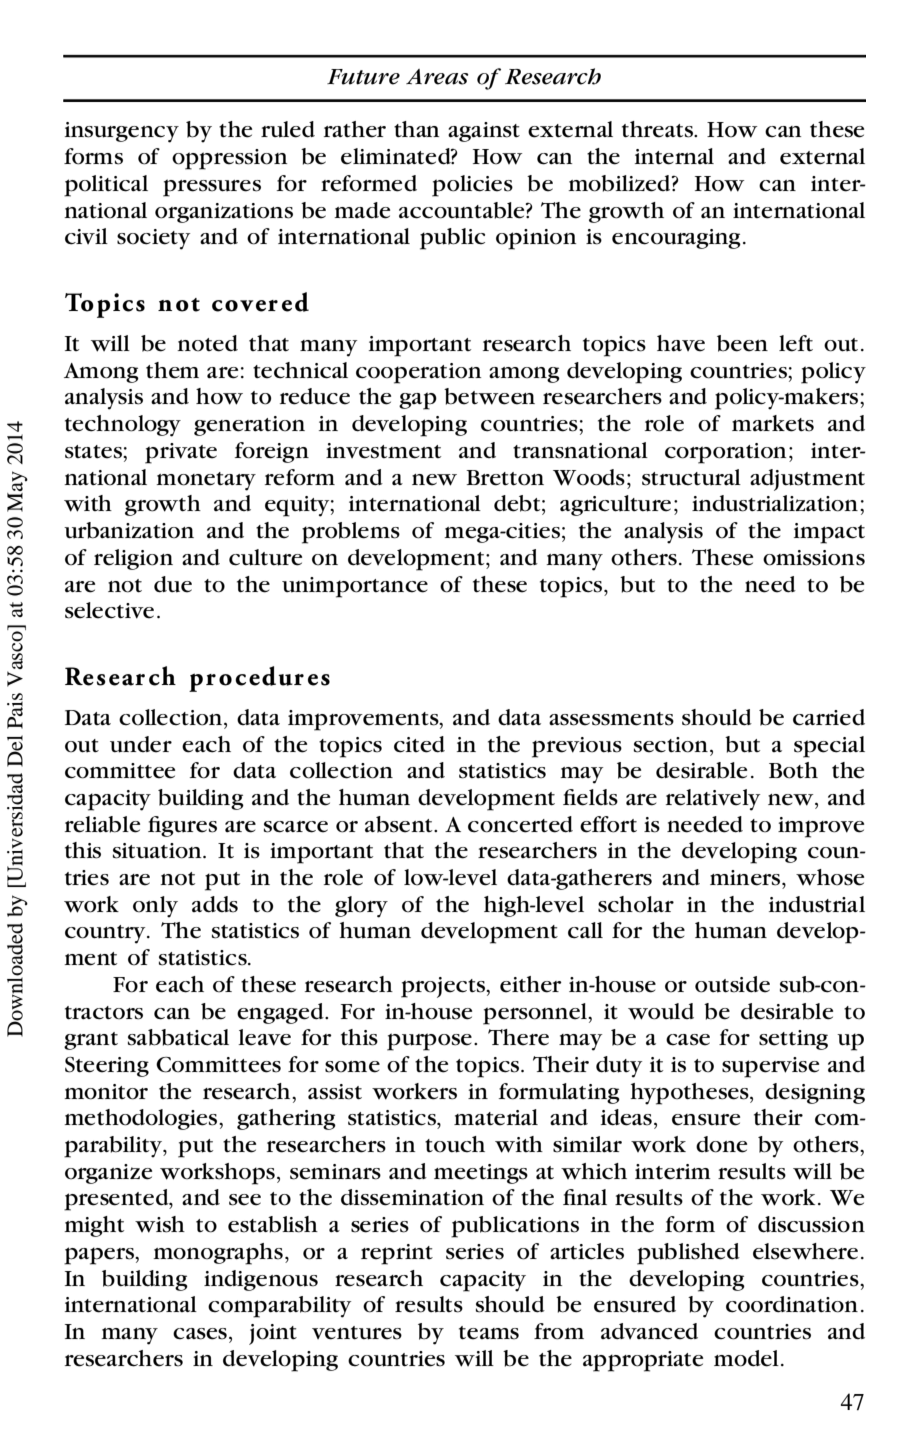 The width and height of the screenshot is (919, 1452). I want to click on monographs, so click(218, 1254).
